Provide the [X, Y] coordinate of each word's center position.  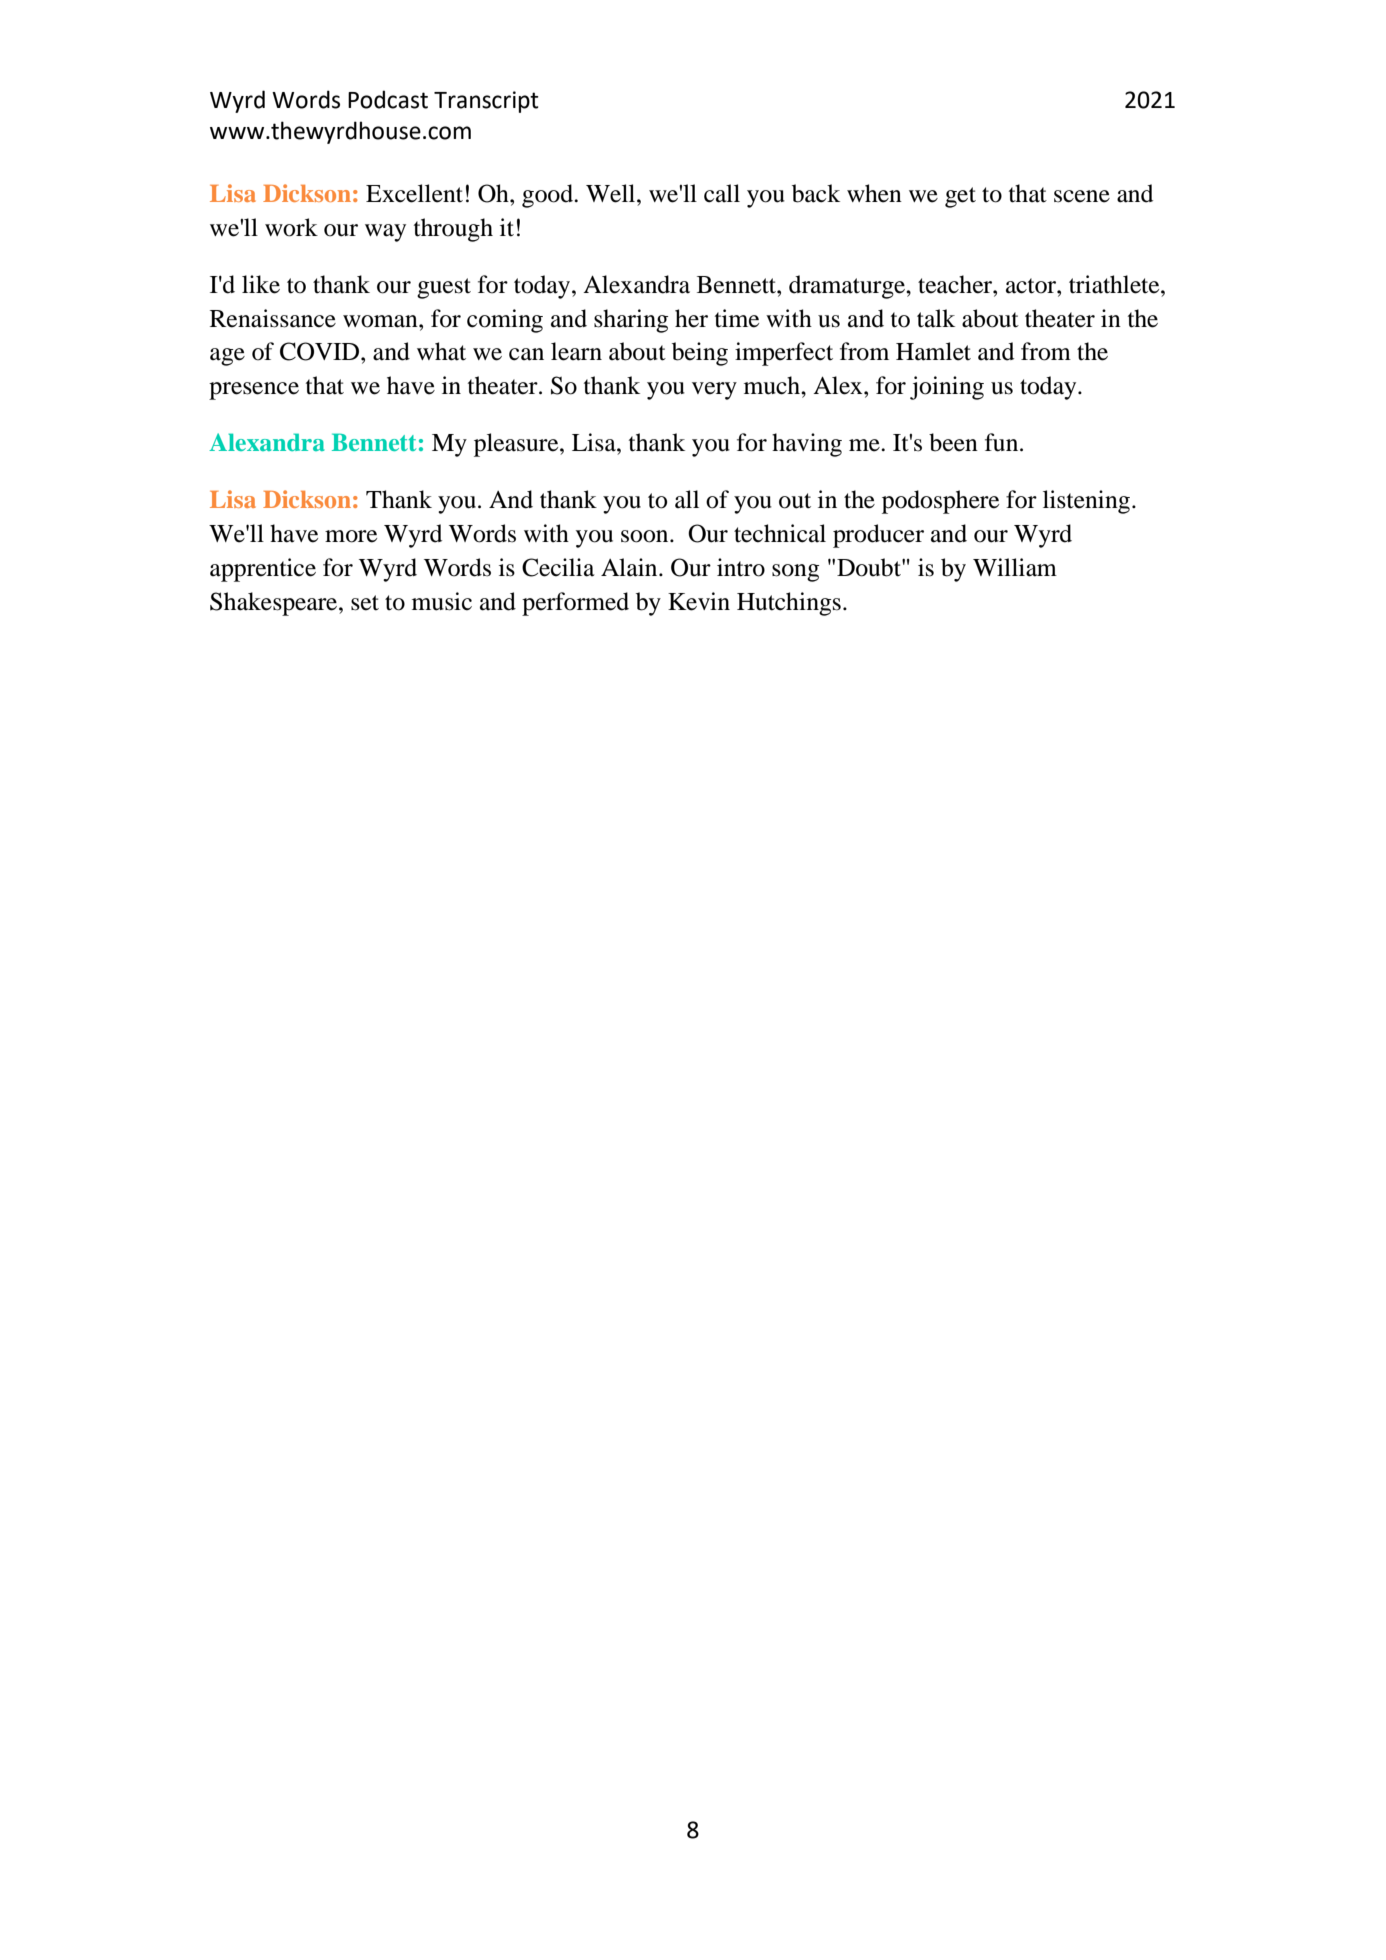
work [291, 227]
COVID [321, 351]
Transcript [486, 102]
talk [936, 318]
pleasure [517, 445]
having [807, 445]
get [960, 197]
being [700, 354]
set [365, 603]
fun [1003, 442]
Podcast [388, 99]
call [722, 193]
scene [1082, 196]
